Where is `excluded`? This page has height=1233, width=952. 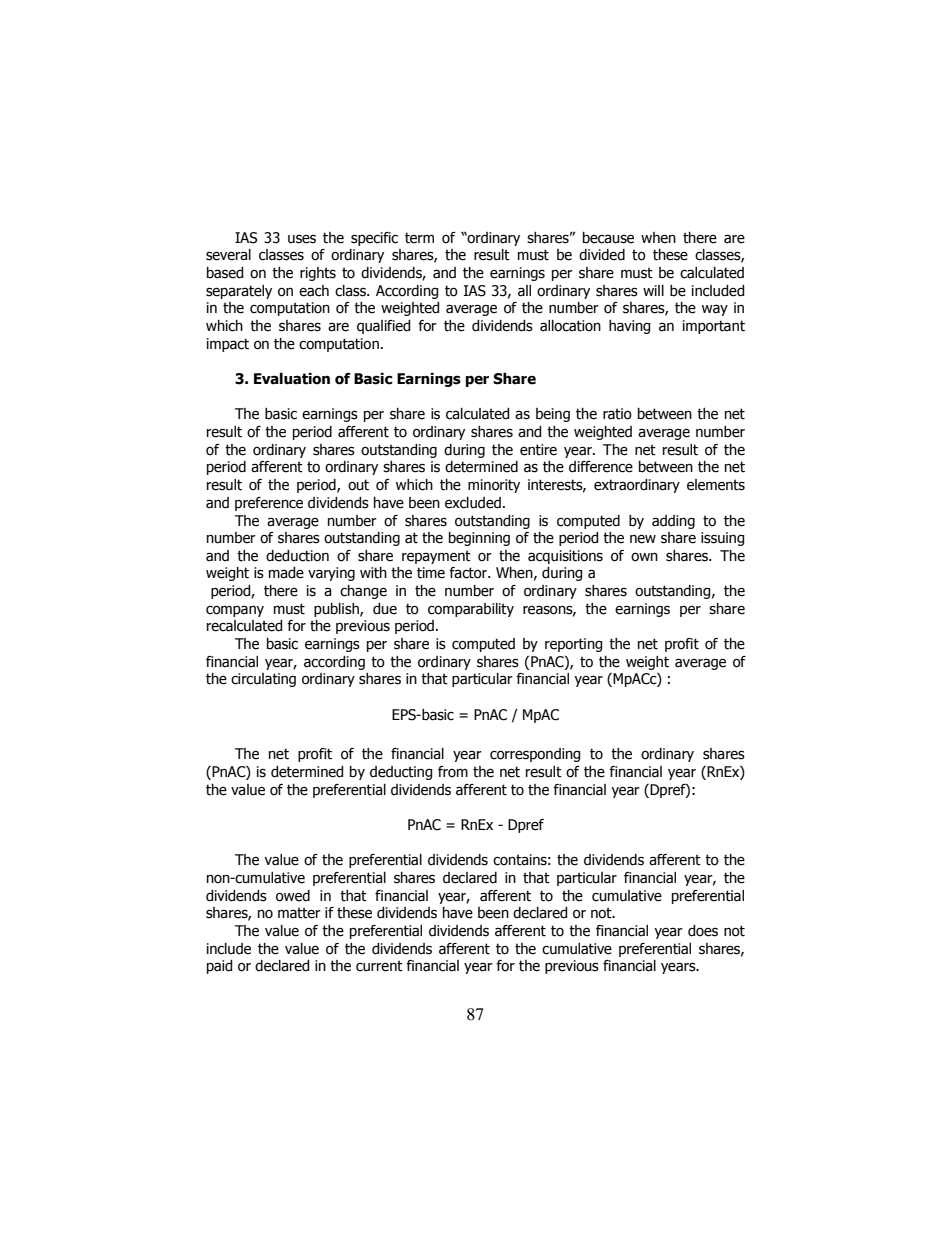 excluded is located at coordinates (473, 503).
